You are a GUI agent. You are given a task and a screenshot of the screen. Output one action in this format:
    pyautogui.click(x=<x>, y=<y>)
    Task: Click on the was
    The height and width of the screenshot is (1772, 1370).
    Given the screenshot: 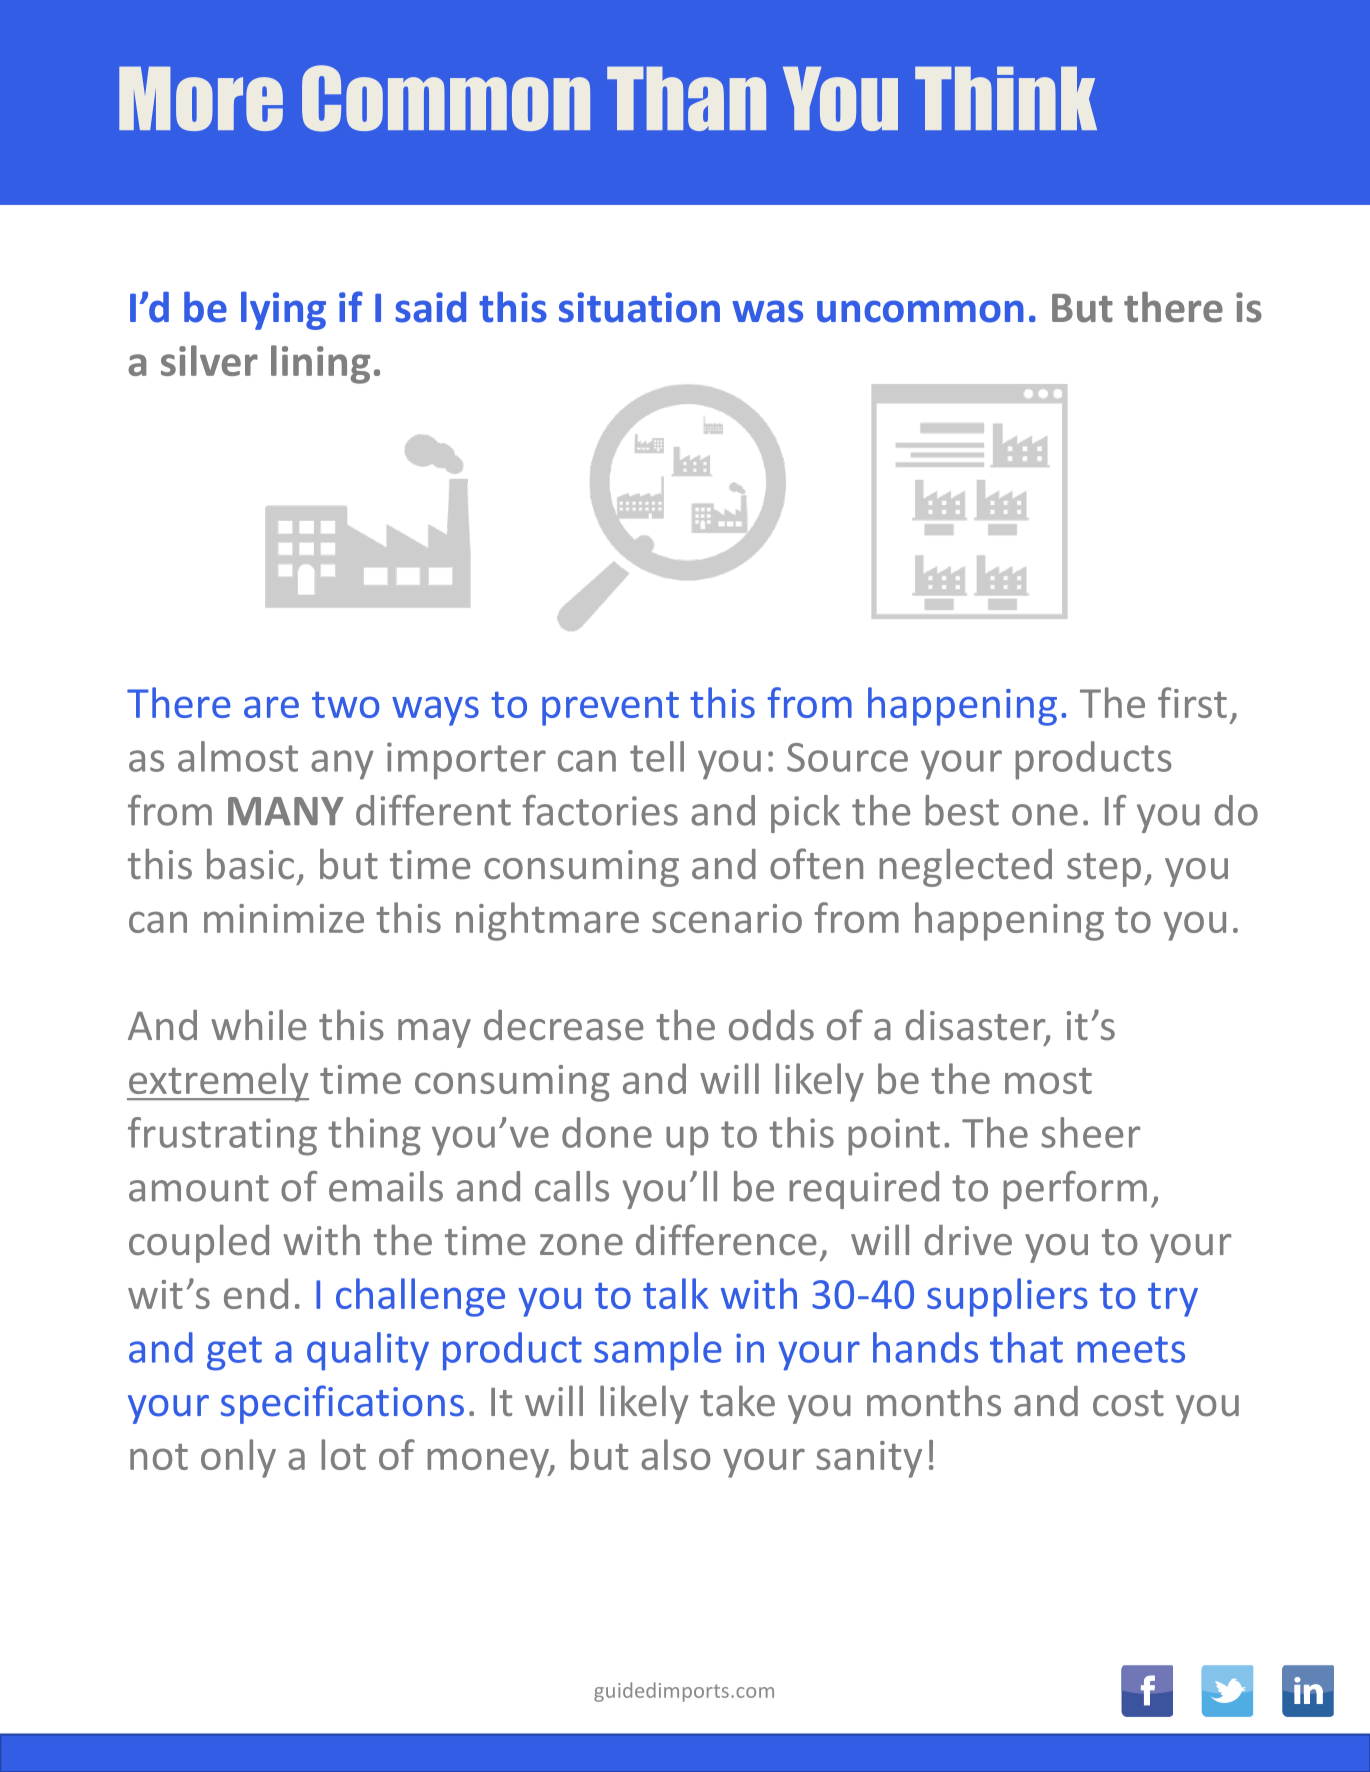 What is the action you would take?
    pyautogui.click(x=767, y=311)
